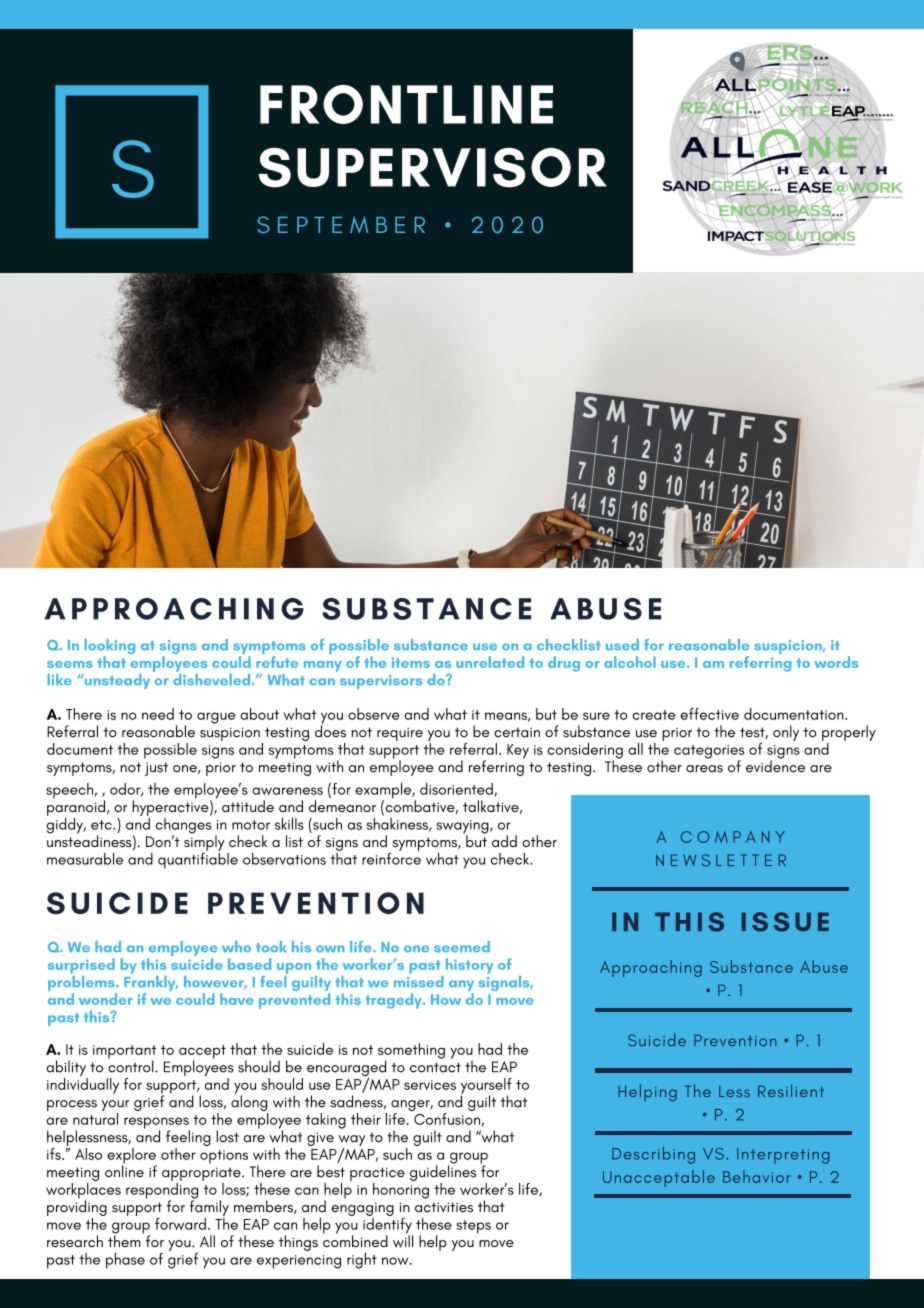 The width and height of the screenshot is (924, 1308). Describe the element at coordinates (474, 1227) in the screenshot. I see `steps` at that location.
